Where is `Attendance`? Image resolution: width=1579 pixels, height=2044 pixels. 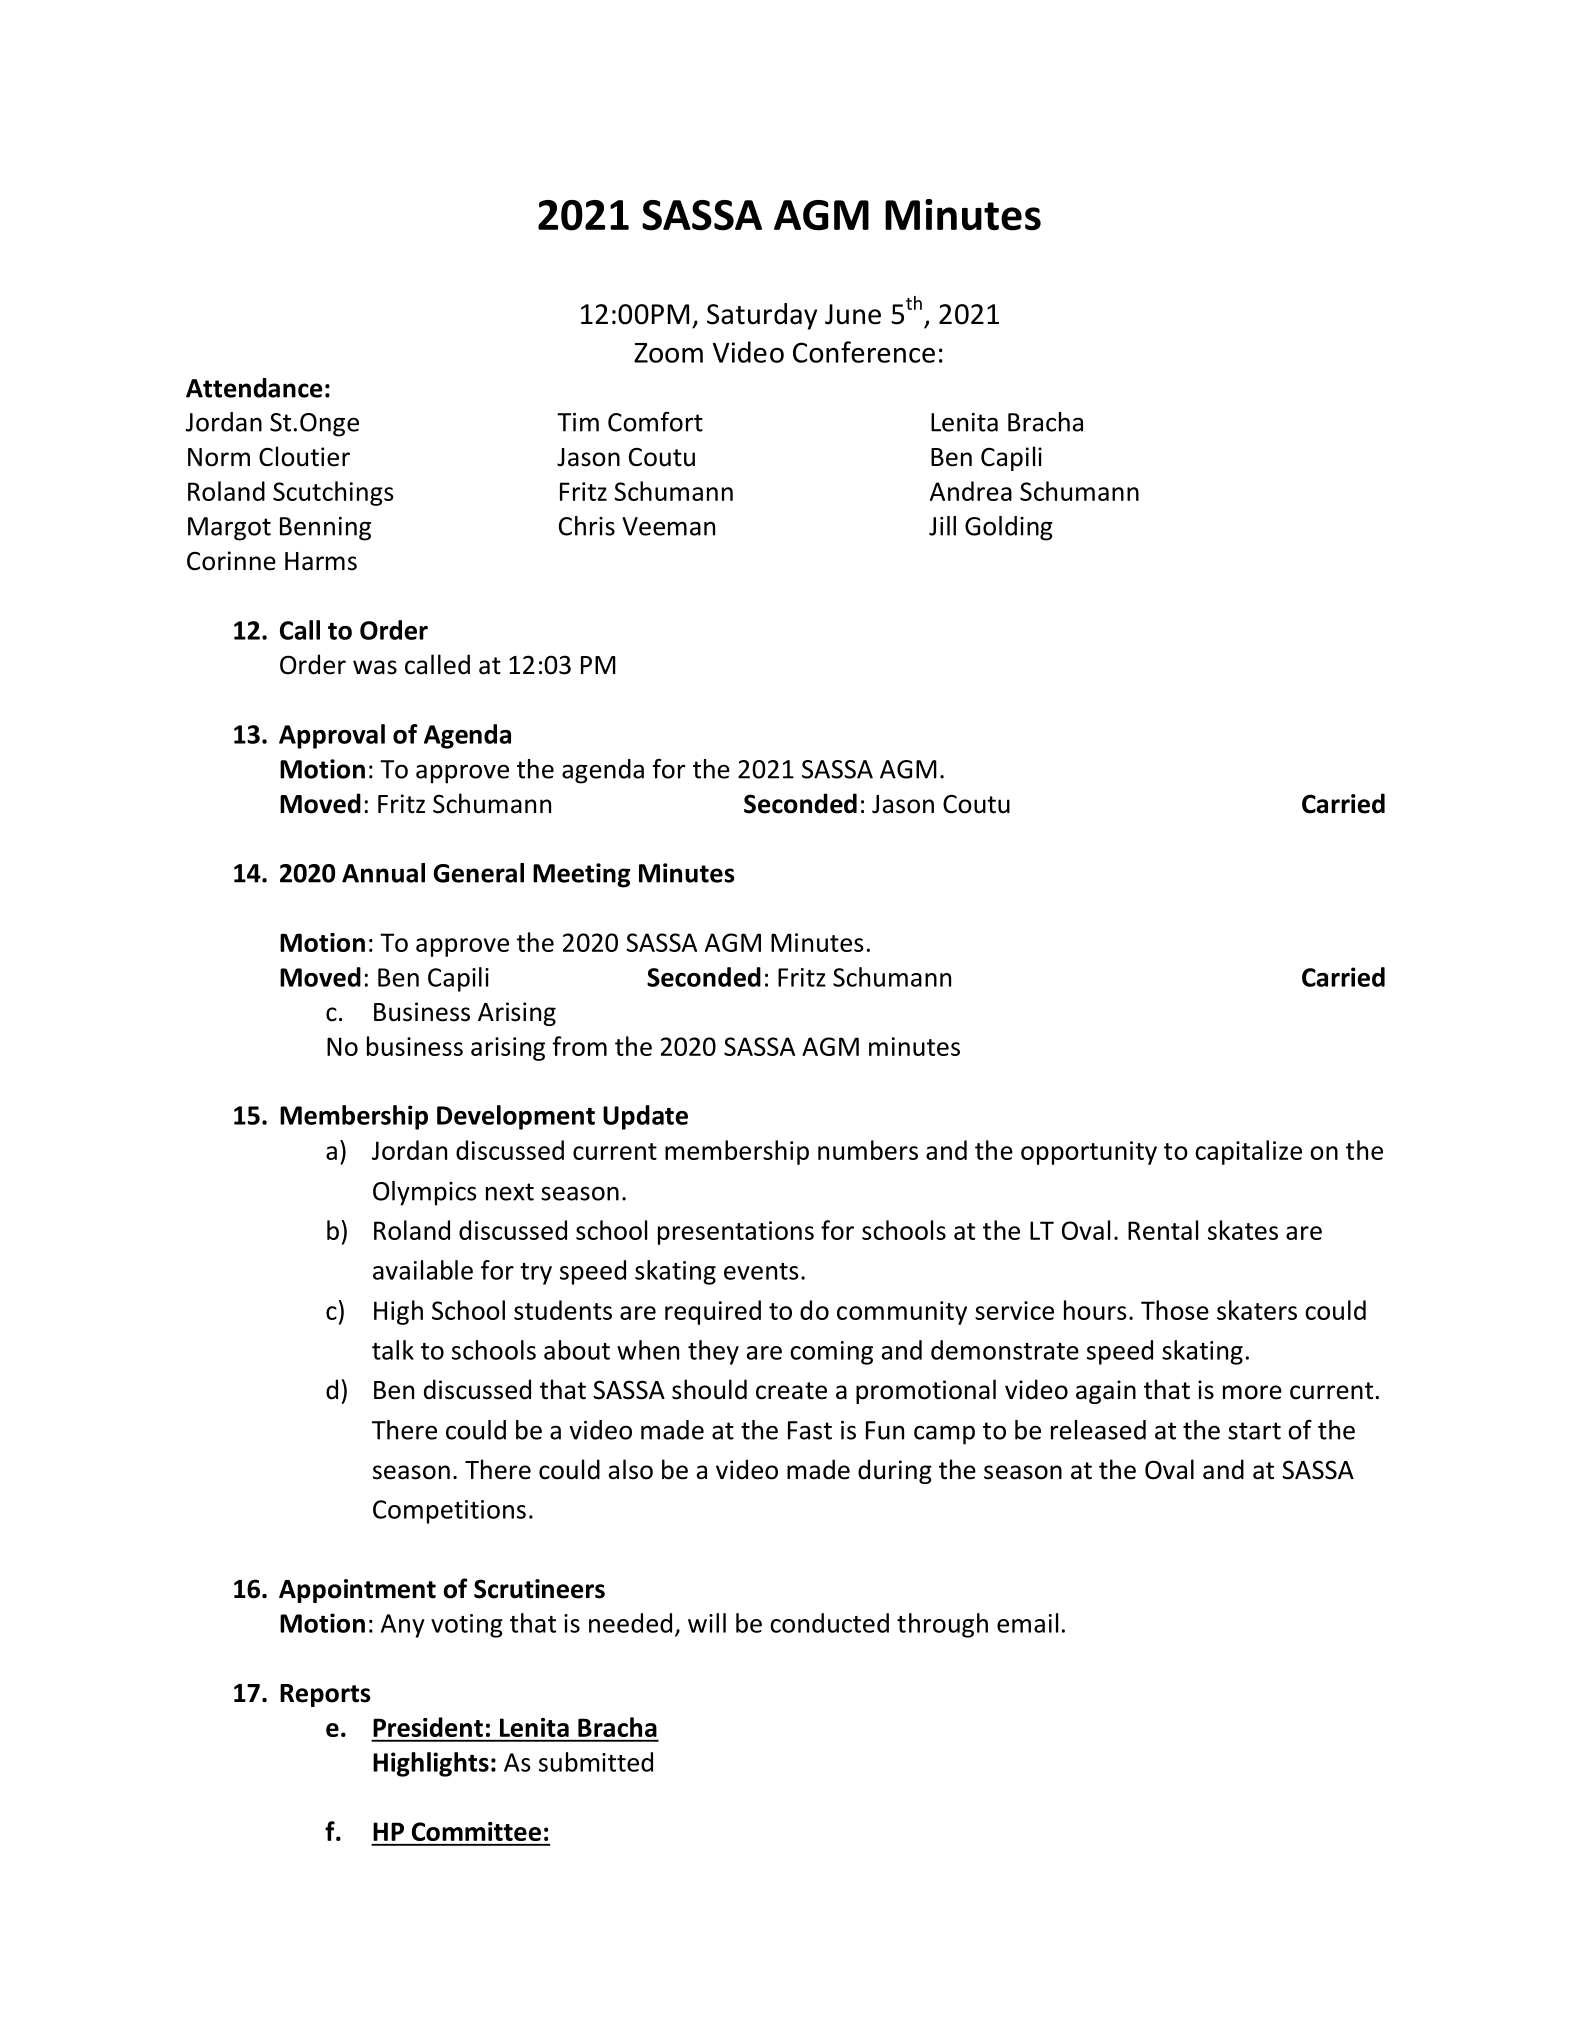
Attendance is located at coordinates (254, 388).
